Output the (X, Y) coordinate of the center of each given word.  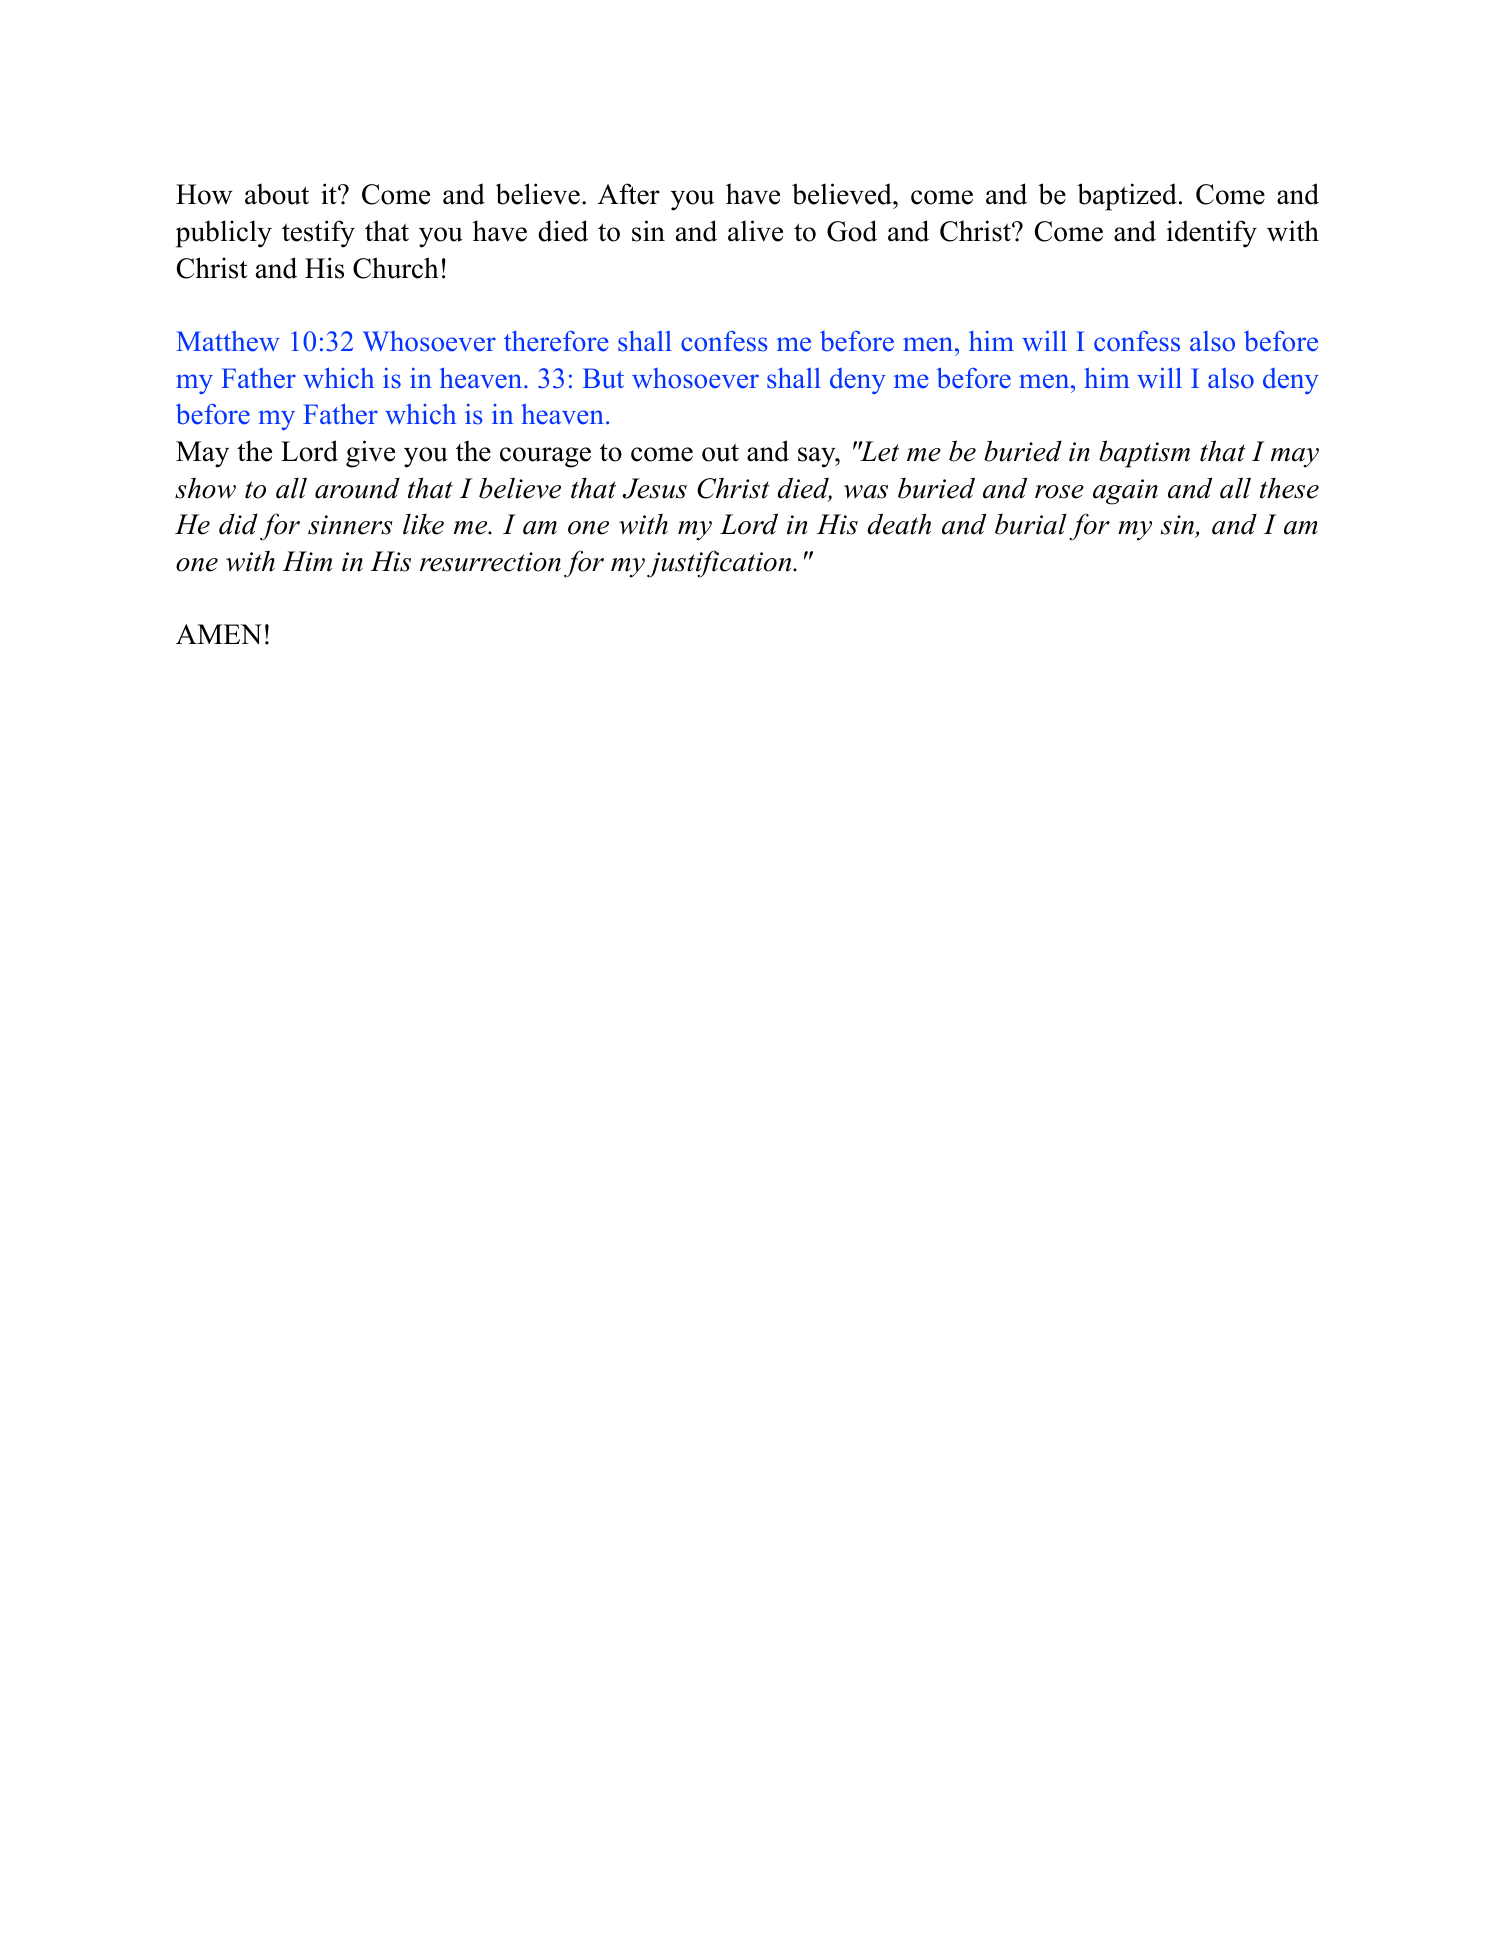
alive (755, 231)
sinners (350, 525)
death (899, 524)
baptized (1127, 197)
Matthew (228, 341)
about (277, 194)
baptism (1144, 454)
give (370, 454)
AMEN (219, 634)
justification (720, 564)
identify (1212, 234)
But (603, 378)
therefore (556, 341)
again (1125, 492)
